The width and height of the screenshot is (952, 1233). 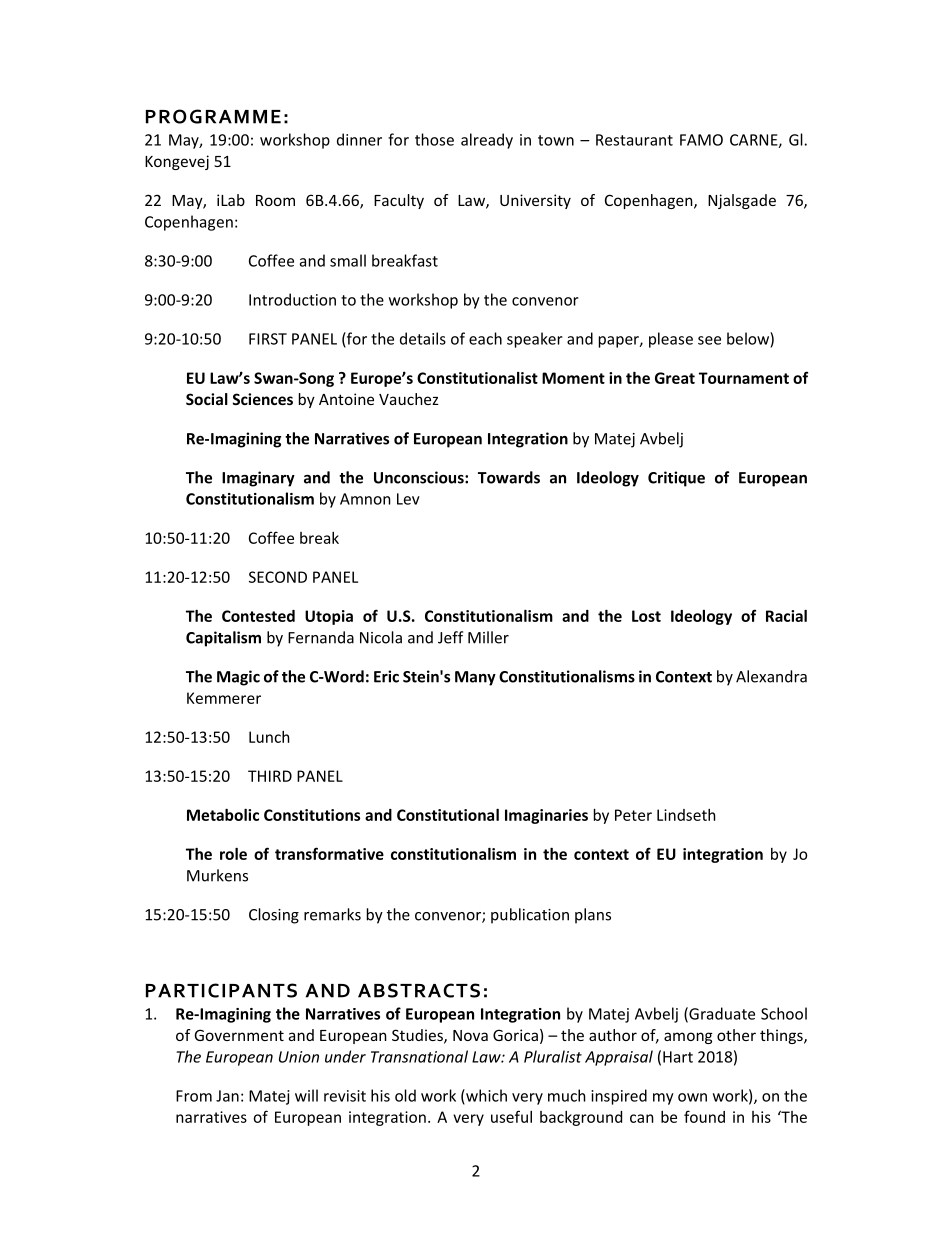 I want to click on PROGRAMME, so click(x=213, y=116).
